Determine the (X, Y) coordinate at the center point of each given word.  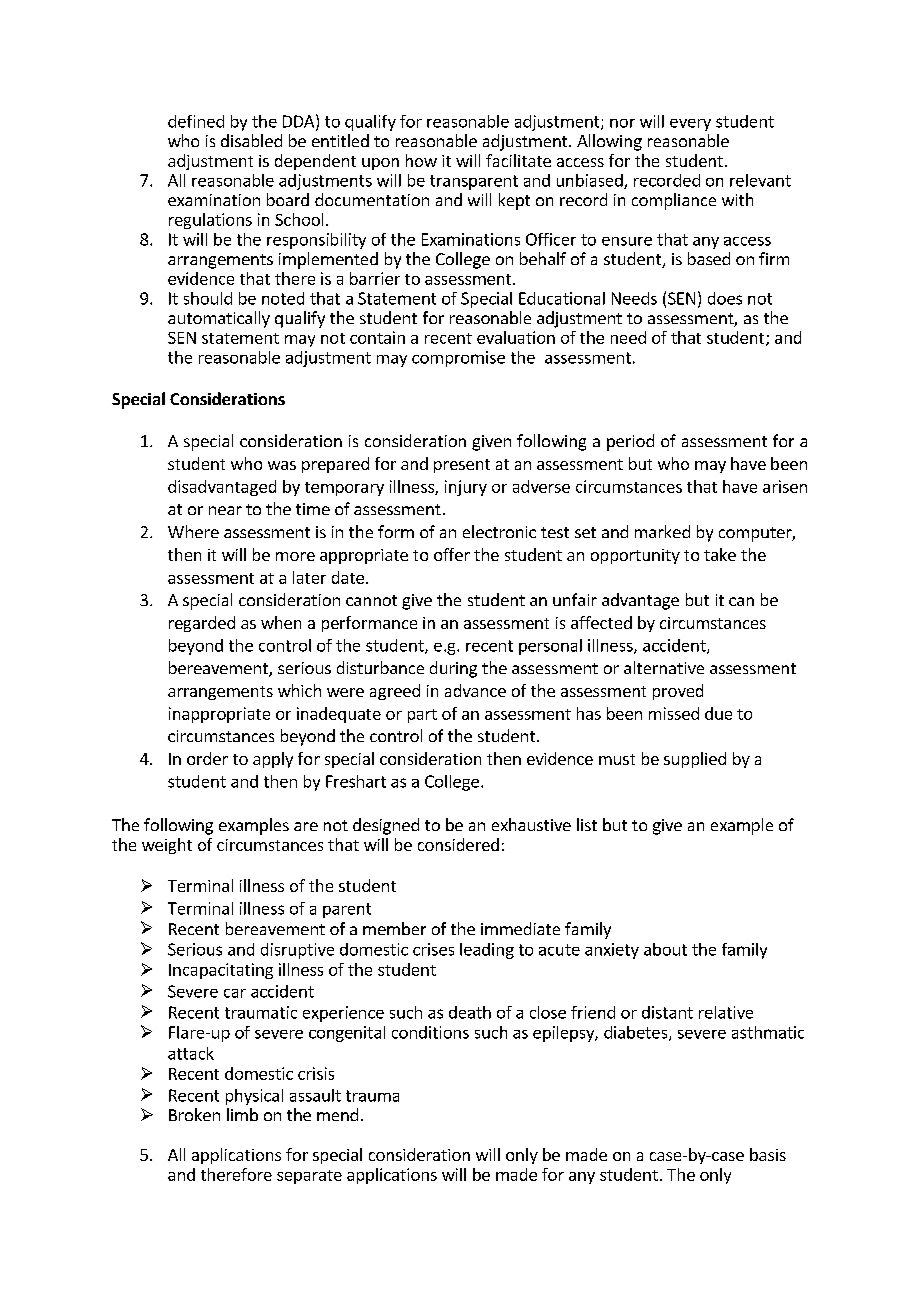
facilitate (518, 160)
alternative (664, 667)
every (690, 125)
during (453, 669)
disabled (251, 140)
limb (242, 1114)
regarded (202, 624)
